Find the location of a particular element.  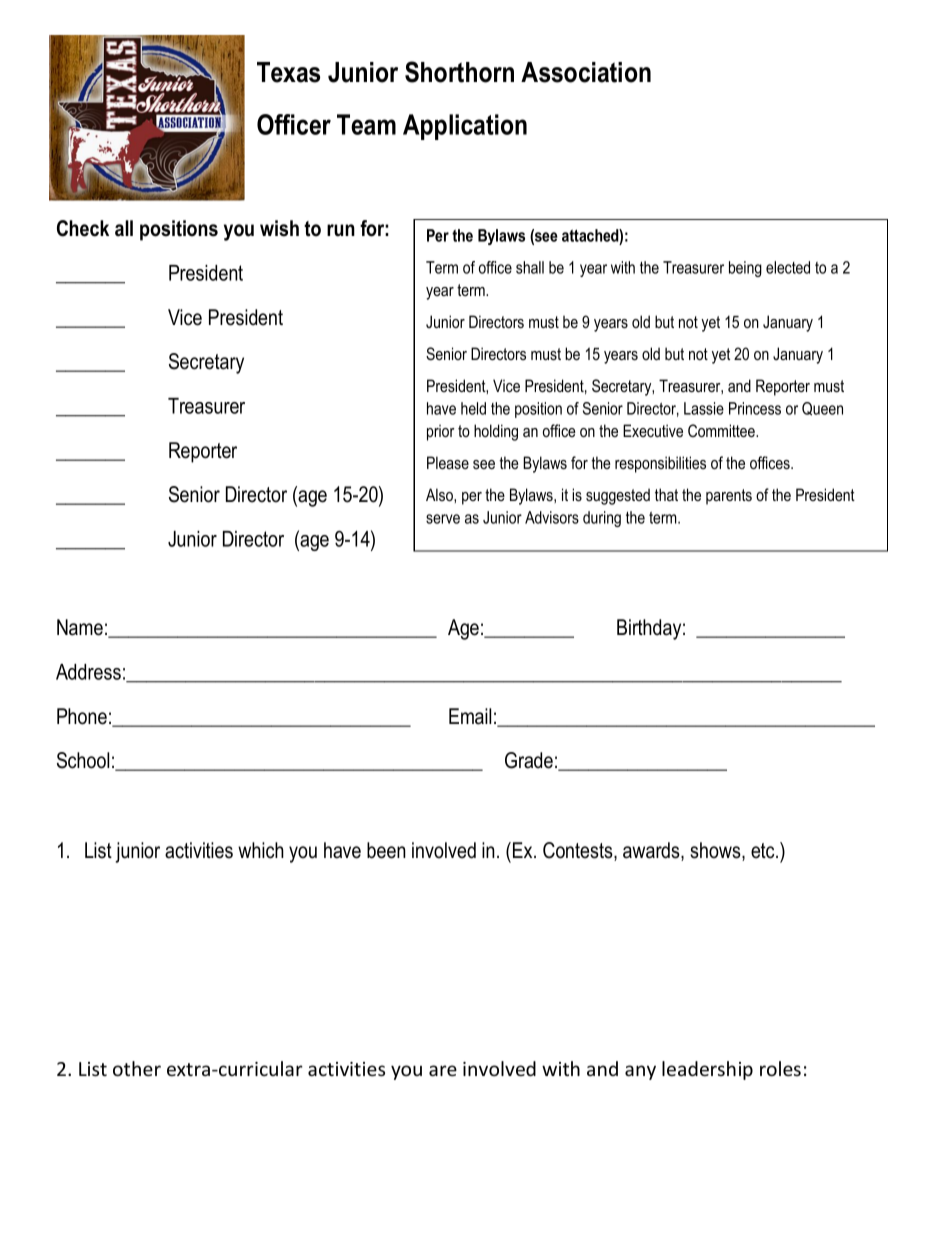

other is located at coordinates (137, 1068).
